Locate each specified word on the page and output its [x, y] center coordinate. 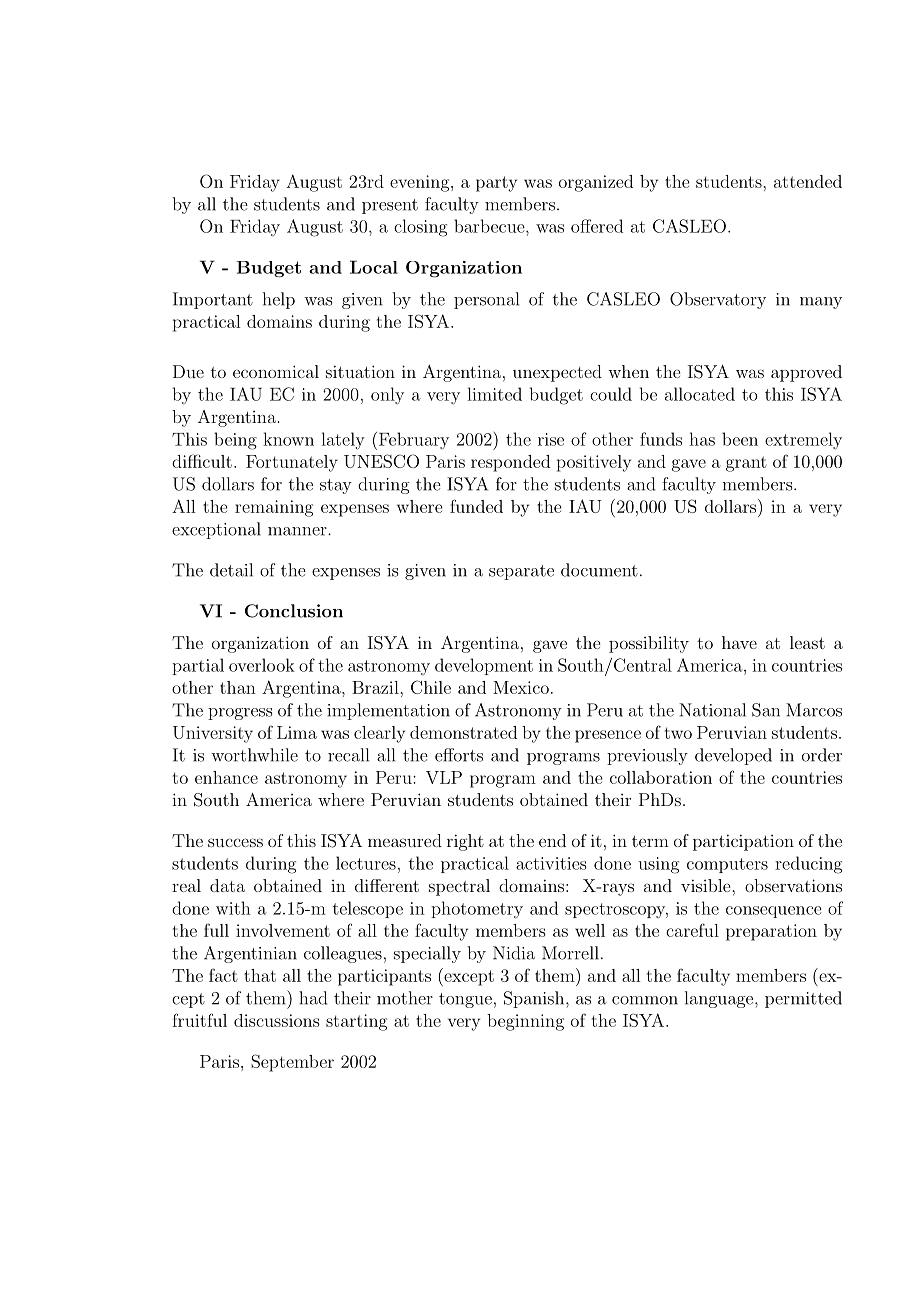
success [235, 842]
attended [808, 181]
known [288, 439]
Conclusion [294, 611]
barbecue [490, 226]
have [739, 642]
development [484, 666]
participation [743, 842]
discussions [277, 1020]
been [740, 439]
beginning [525, 1022]
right [465, 842]
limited [494, 394]
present [390, 206]
